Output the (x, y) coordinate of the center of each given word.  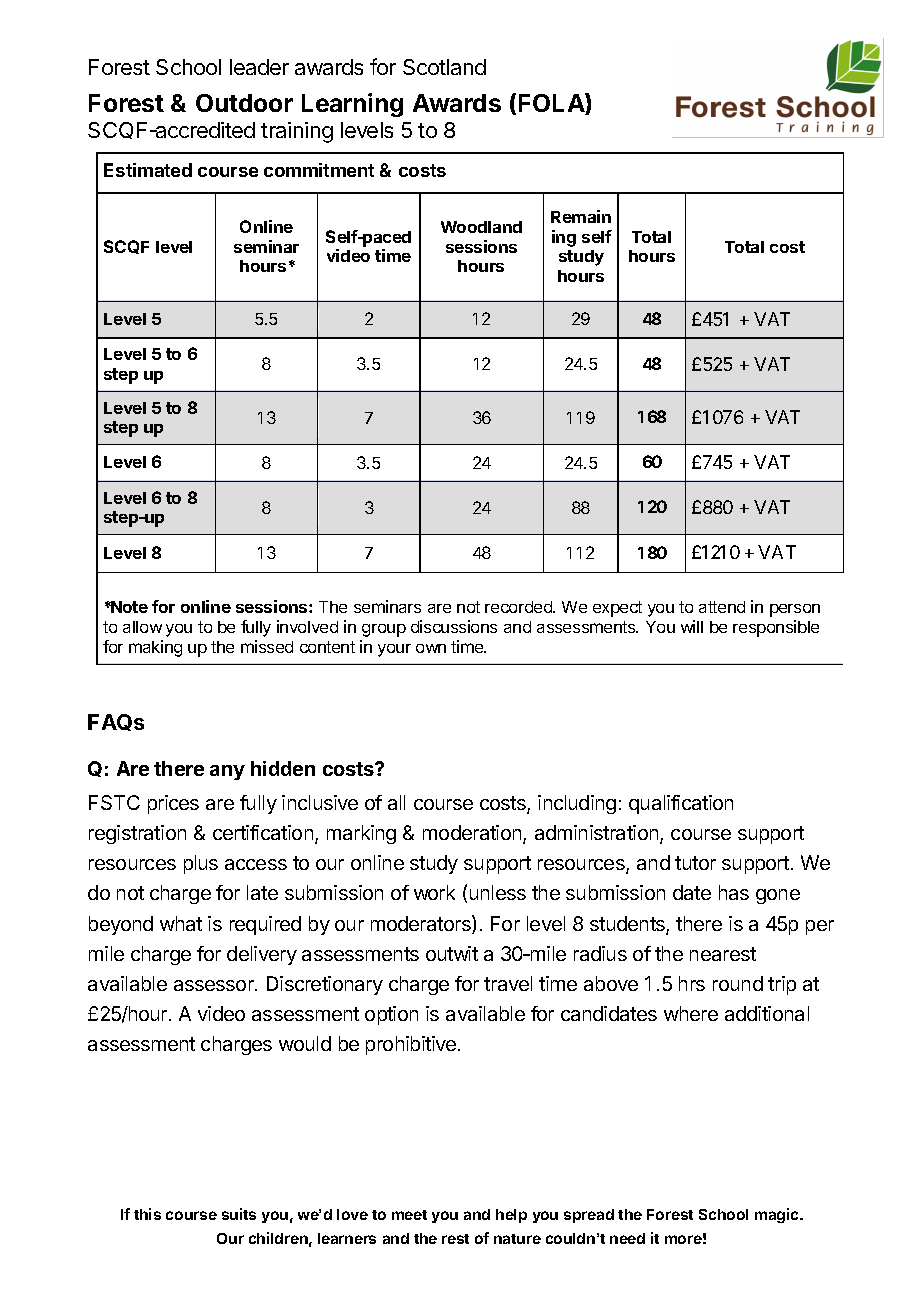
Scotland (444, 67)
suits (239, 1214)
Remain (581, 216)
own (431, 648)
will (692, 626)
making (155, 648)
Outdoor (244, 103)
